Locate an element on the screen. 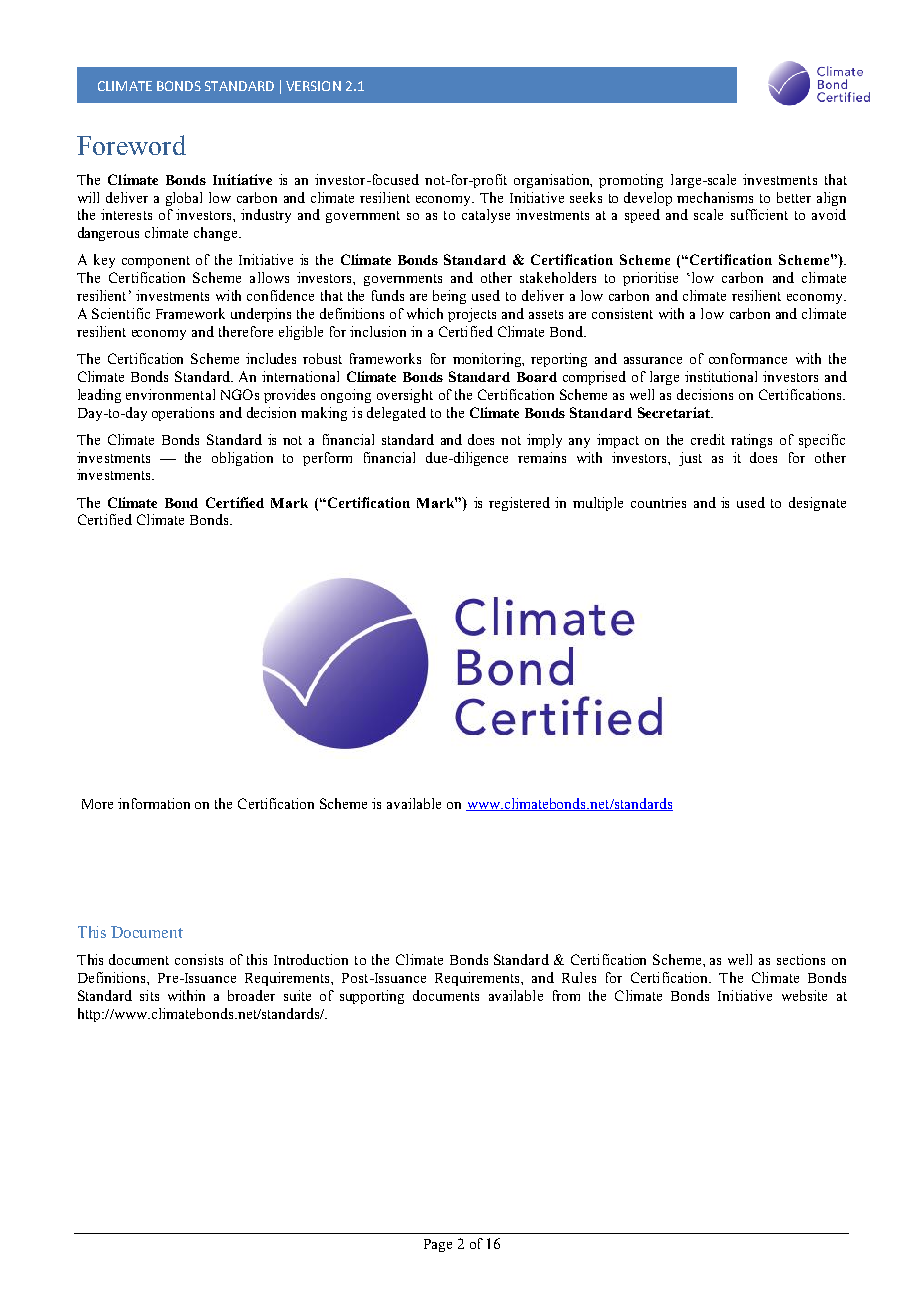 Image resolution: width=924 pixels, height=1308 pixels. organisation is located at coordinates (553, 181).
